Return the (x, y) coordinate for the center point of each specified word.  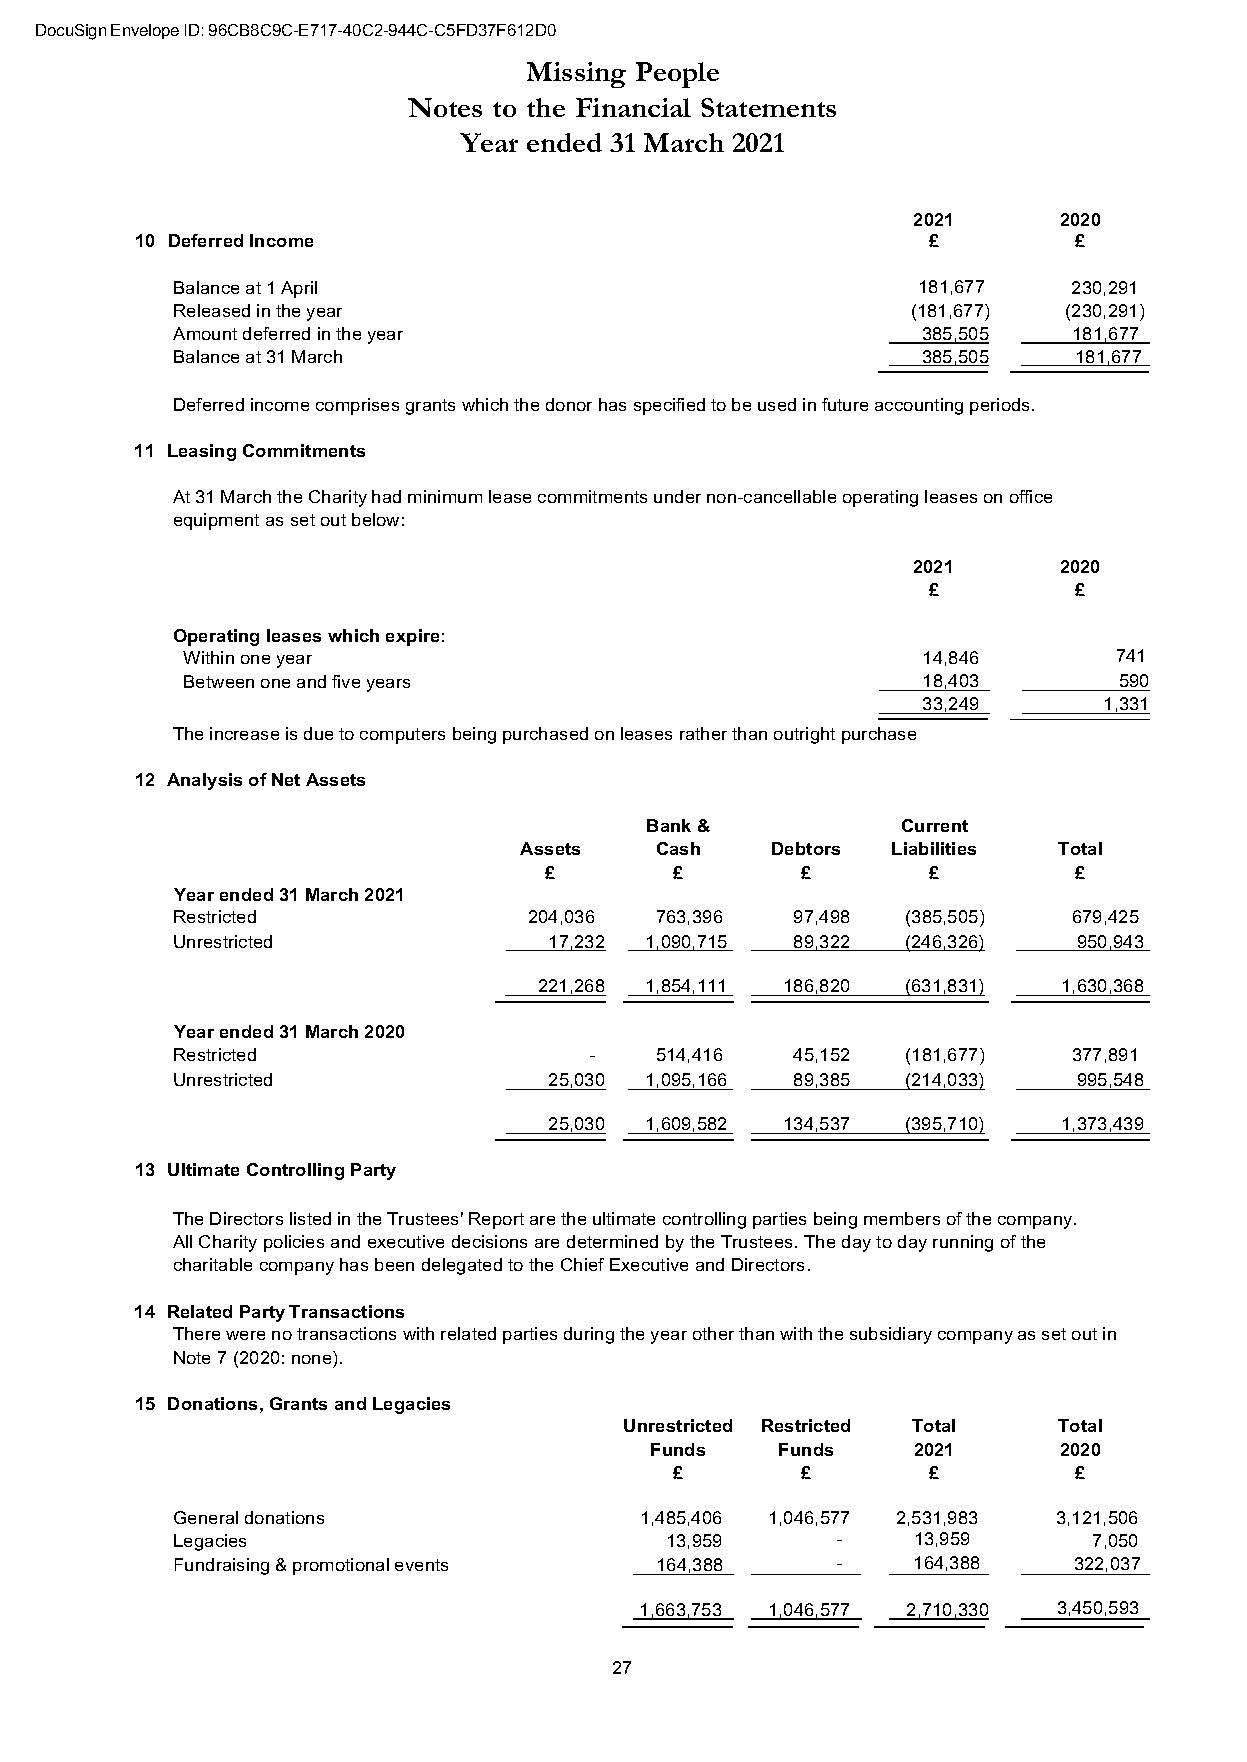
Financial (633, 107)
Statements (768, 107)
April (299, 289)
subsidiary (891, 1335)
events (421, 1565)
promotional (341, 1566)
